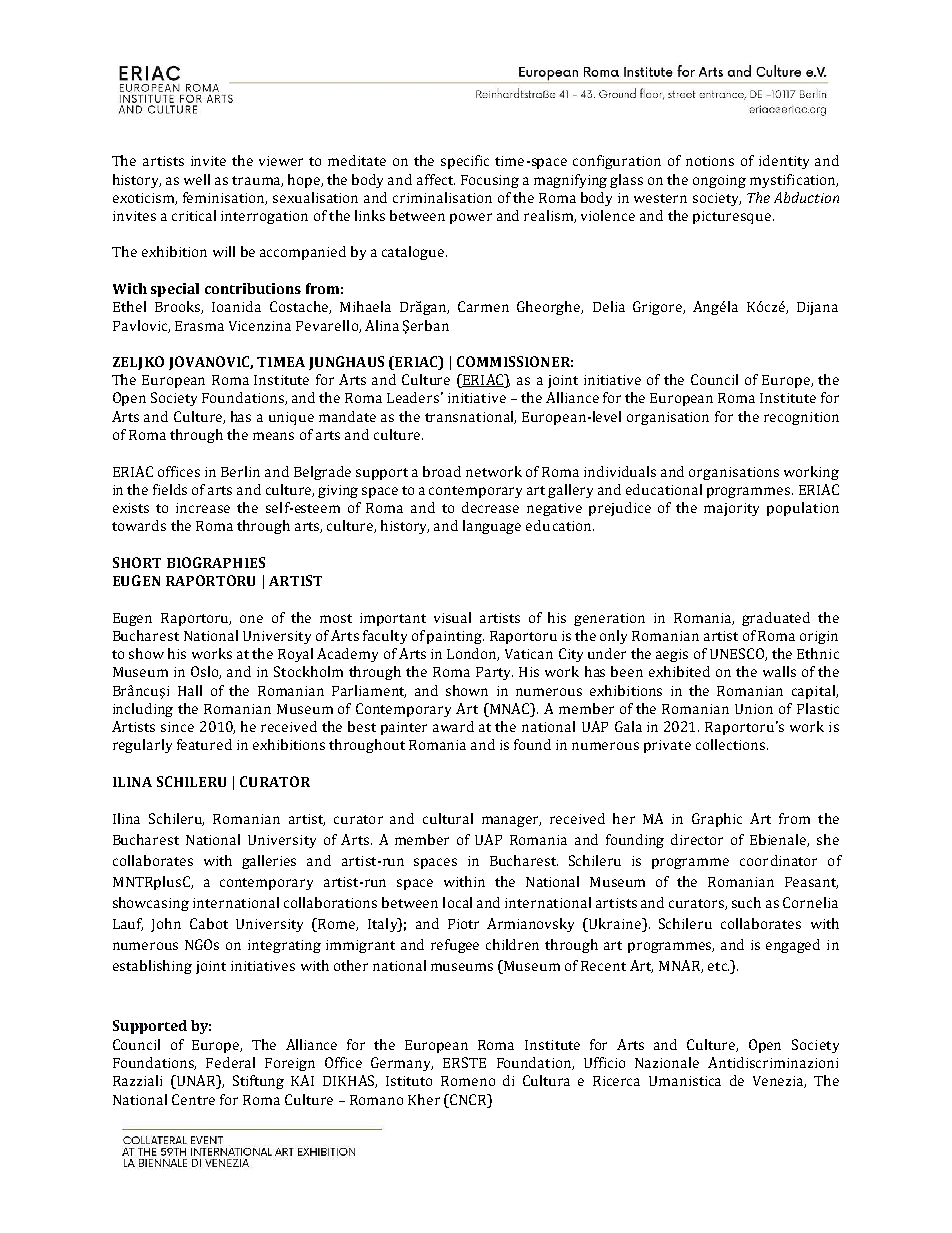 Image resolution: width=952 pixels, height=1233 pixels. Describe the element at coordinates (455, 637) in the screenshot. I see `painting` at that location.
